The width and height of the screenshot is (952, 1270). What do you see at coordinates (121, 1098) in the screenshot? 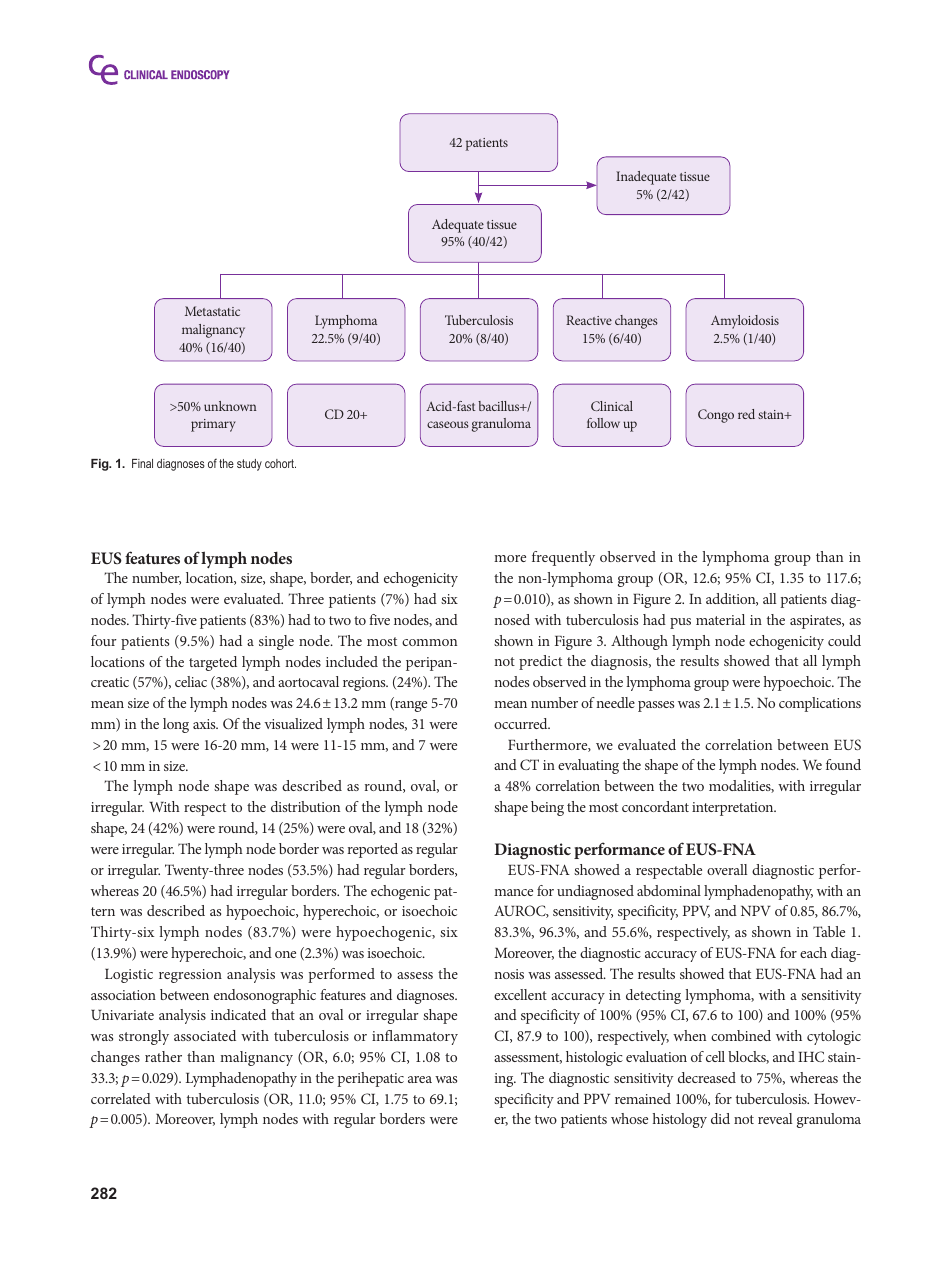
I see `correlated` at bounding box center [121, 1098].
